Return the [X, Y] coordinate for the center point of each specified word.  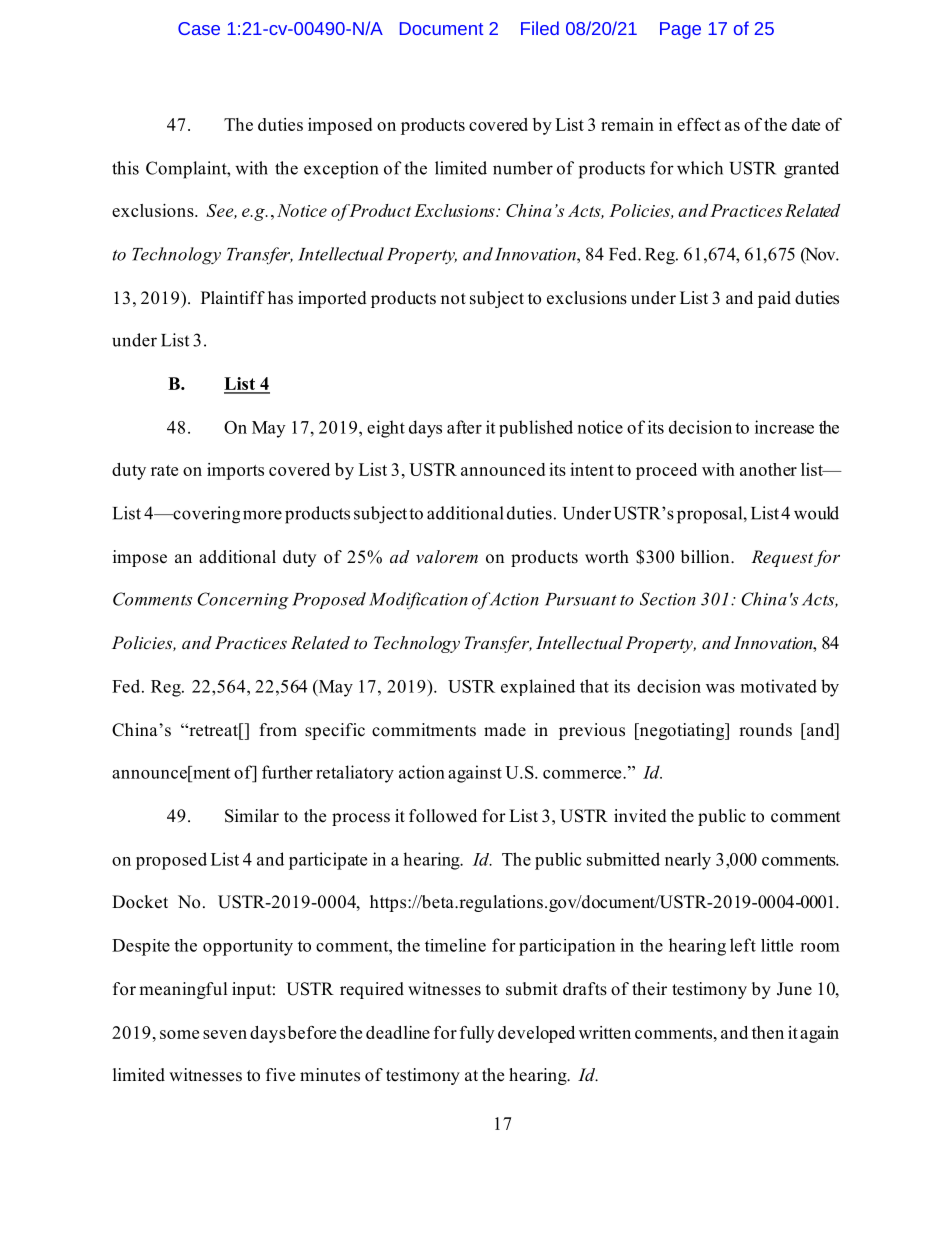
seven [225, 1034]
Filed [540, 28]
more [262, 515]
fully [477, 1034]
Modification [418, 601]
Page [680, 30]
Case [199, 28]
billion [706, 557]
